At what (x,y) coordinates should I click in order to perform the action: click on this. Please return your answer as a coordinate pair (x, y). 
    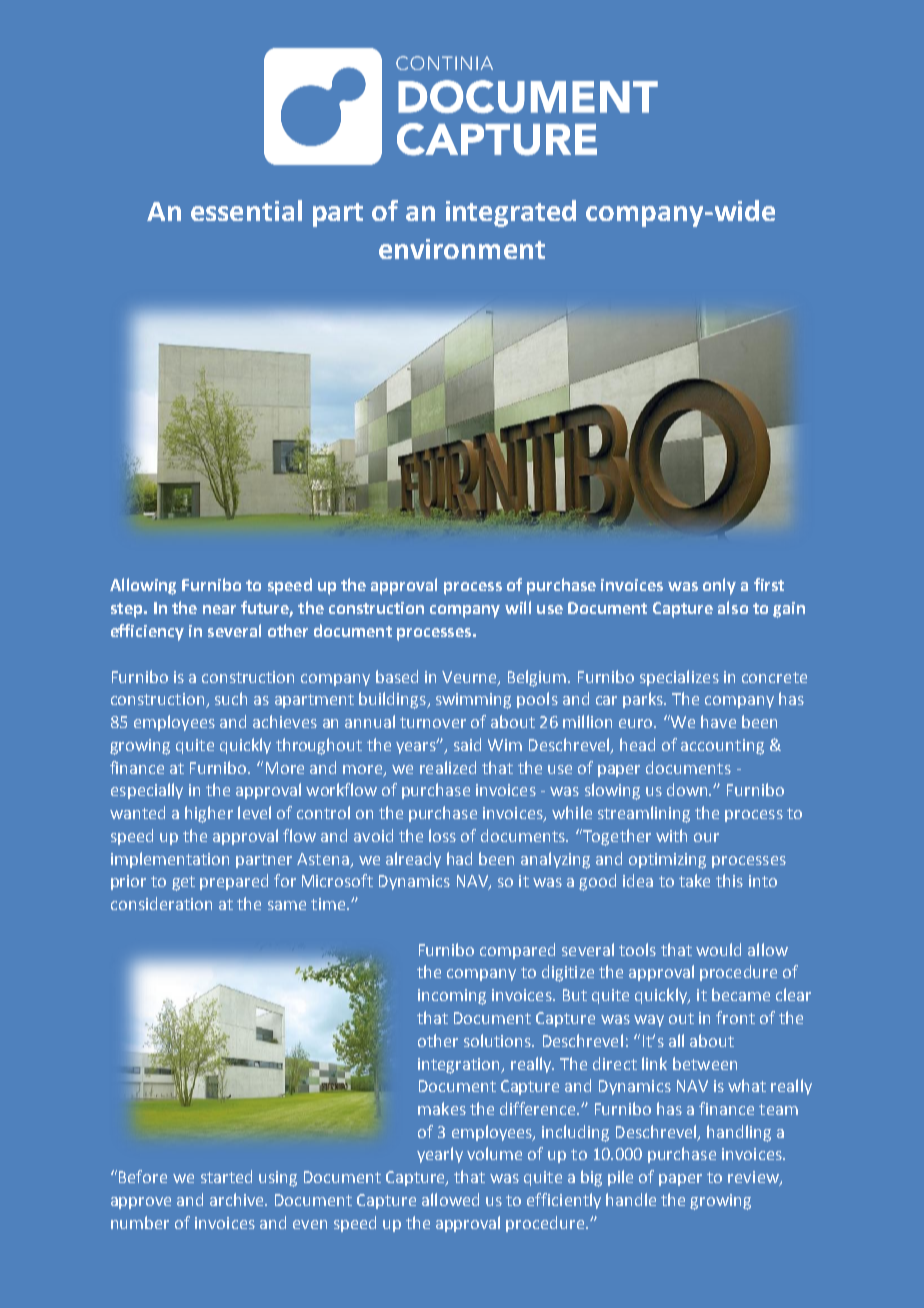
    Looking at the image, I should click on (729, 880).
